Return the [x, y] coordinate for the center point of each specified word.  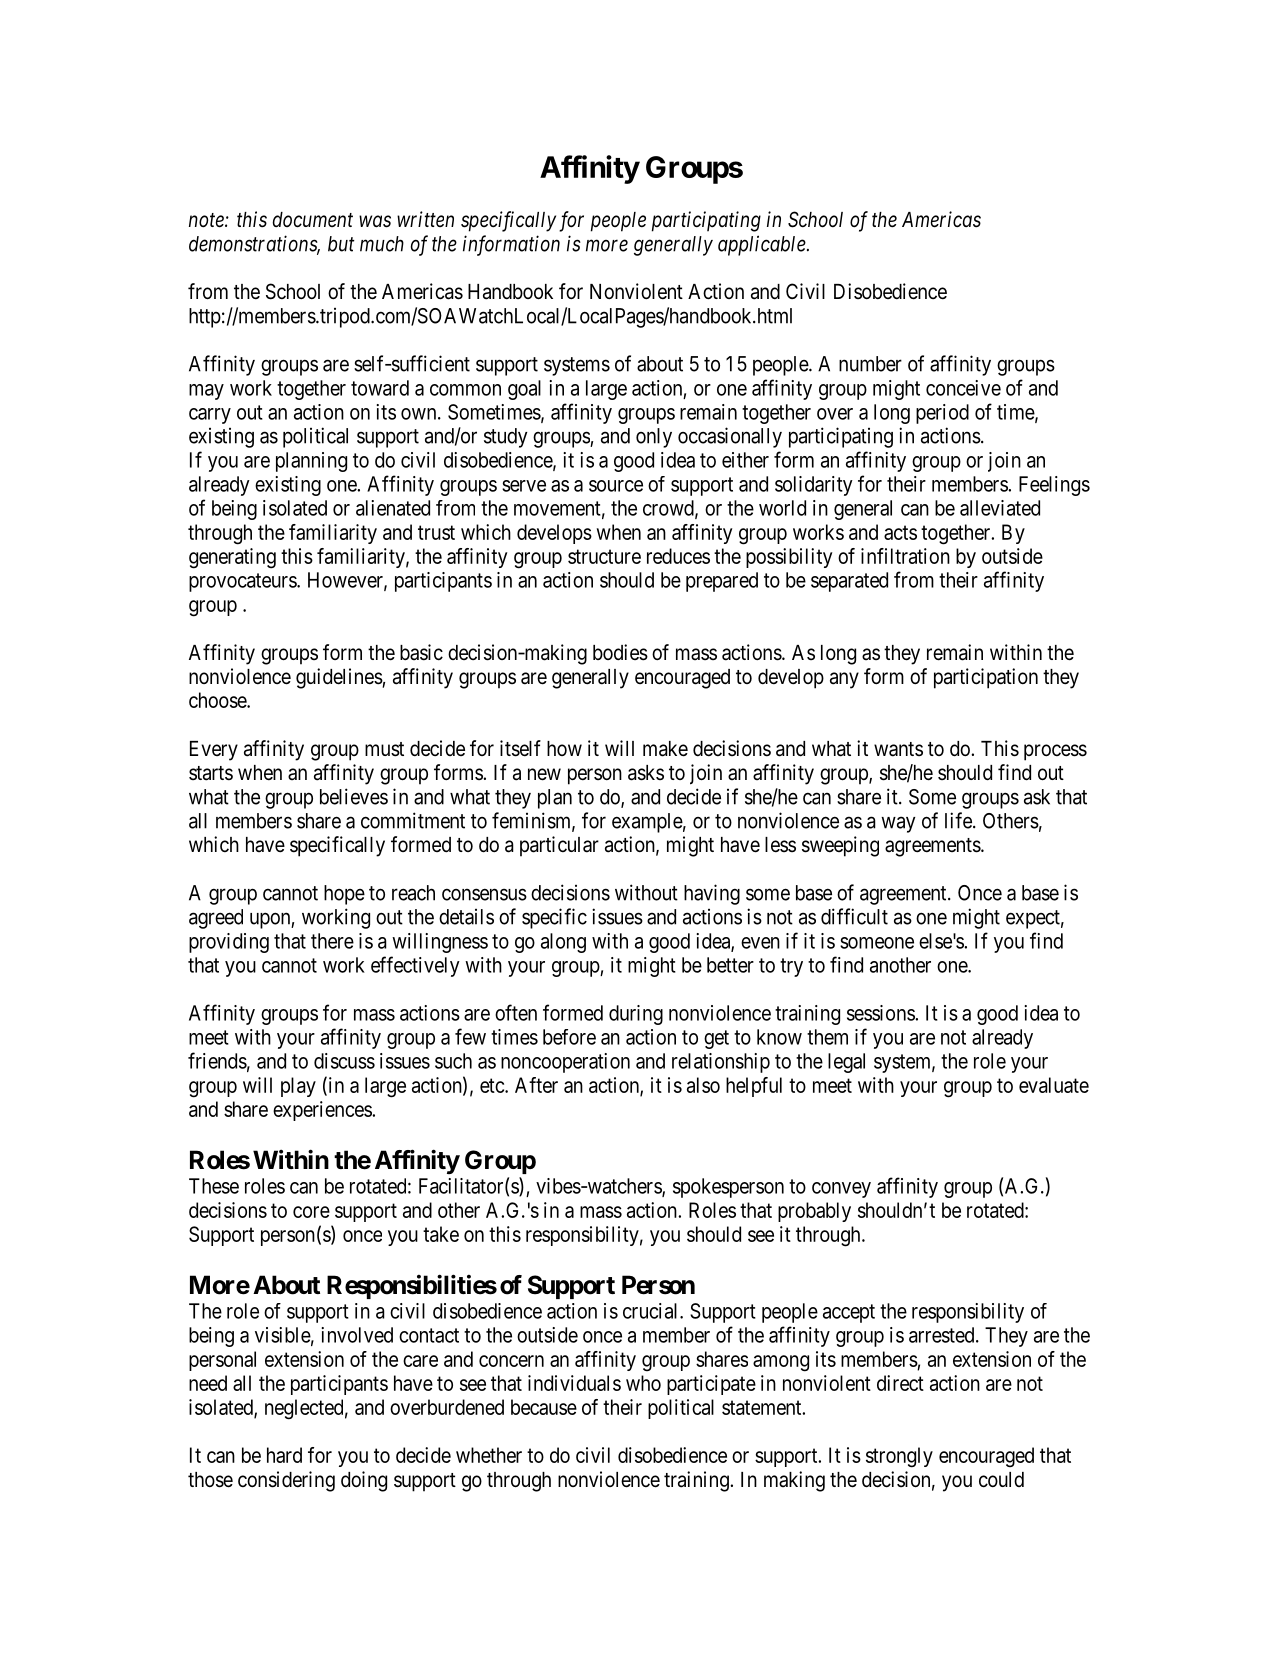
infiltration [905, 556]
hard [284, 1455]
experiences [323, 1111]
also [703, 1085]
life [958, 820]
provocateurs [243, 582]
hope [344, 895]
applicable [763, 245]
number [870, 364]
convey [841, 1190]
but [341, 244]
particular [559, 846]
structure [604, 556]
